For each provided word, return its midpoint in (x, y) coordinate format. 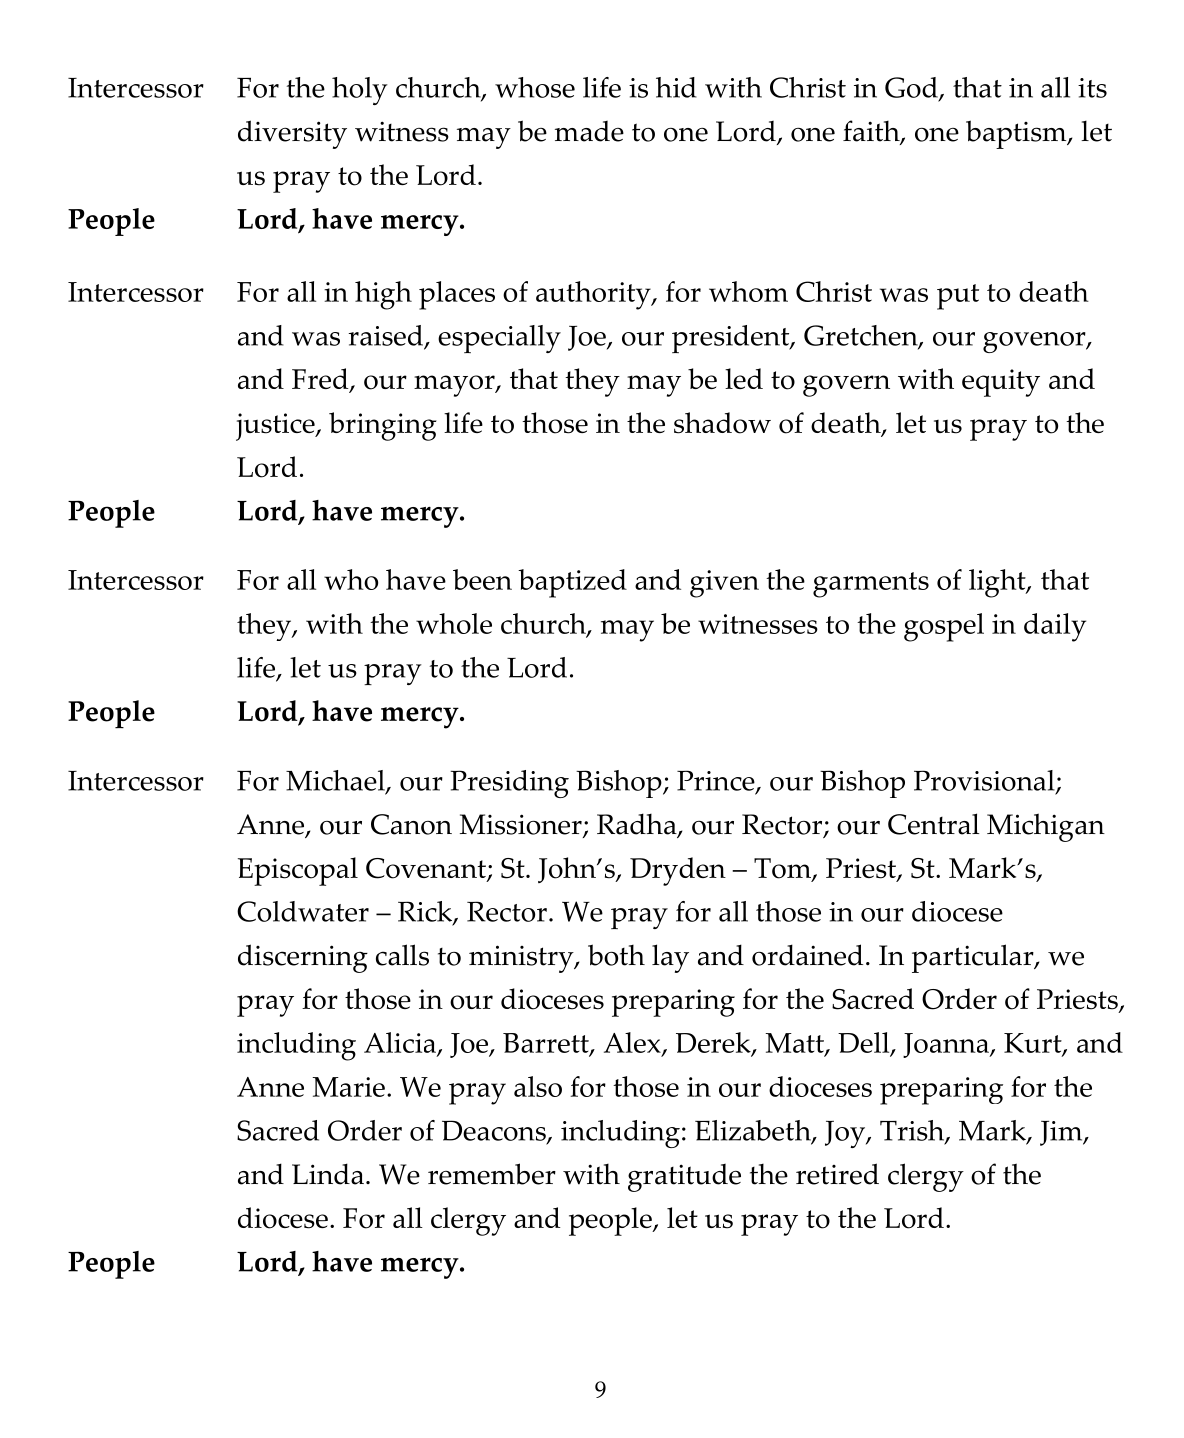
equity (1001, 383)
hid (676, 87)
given (724, 584)
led (744, 378)
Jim (1062, 1133)
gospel (944, 627)
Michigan (1046, 827)
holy (360, 91)
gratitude (684, 1178)
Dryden (678, 871)
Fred (321, 380)
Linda (328, 1174)
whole (454, 623)
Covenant (427, 869)
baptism (1017, 134)
